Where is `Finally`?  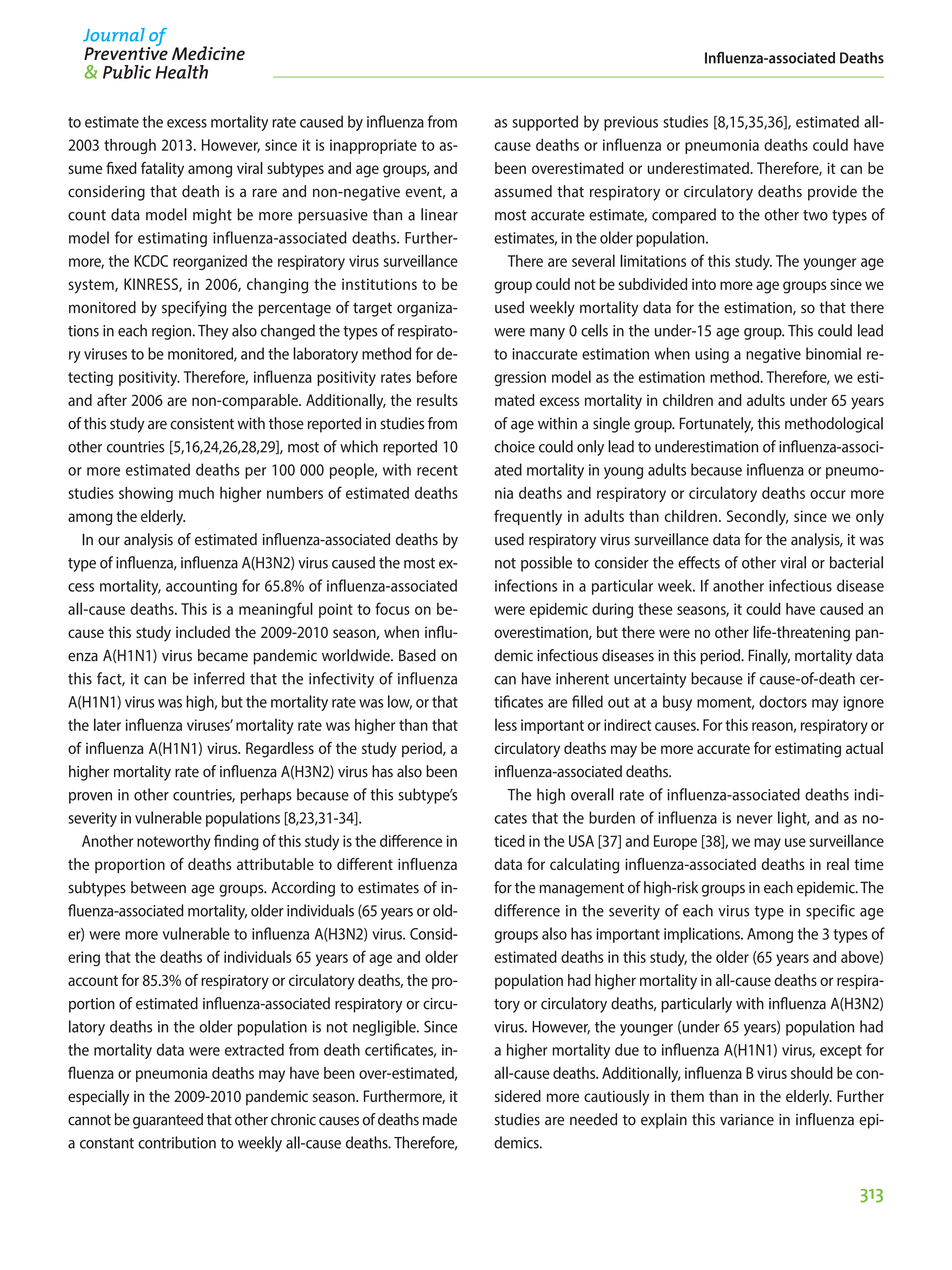
Finally is located at coordinates (769, 657).
